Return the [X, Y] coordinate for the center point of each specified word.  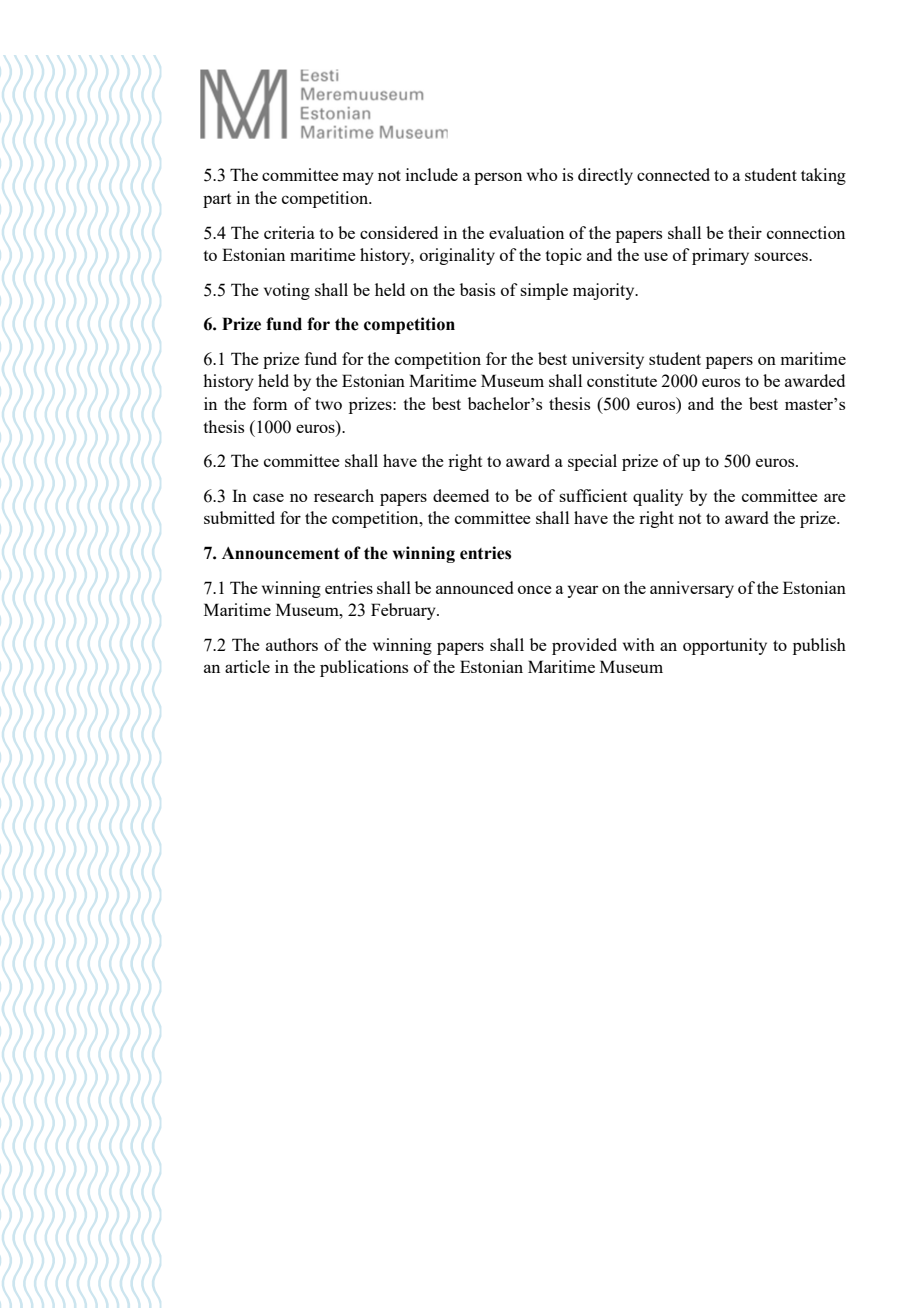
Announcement [281, 553]
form [270, 403]
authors [292, 644]
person [498, 178]
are [835, 497]
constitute [622, 380]
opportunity [725, 646]
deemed [461, 495]
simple [544, 291]
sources [782, 256]
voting [287, 291]
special [592, 462]
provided [584, 646]
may [358, 178]
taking [823, 176]
